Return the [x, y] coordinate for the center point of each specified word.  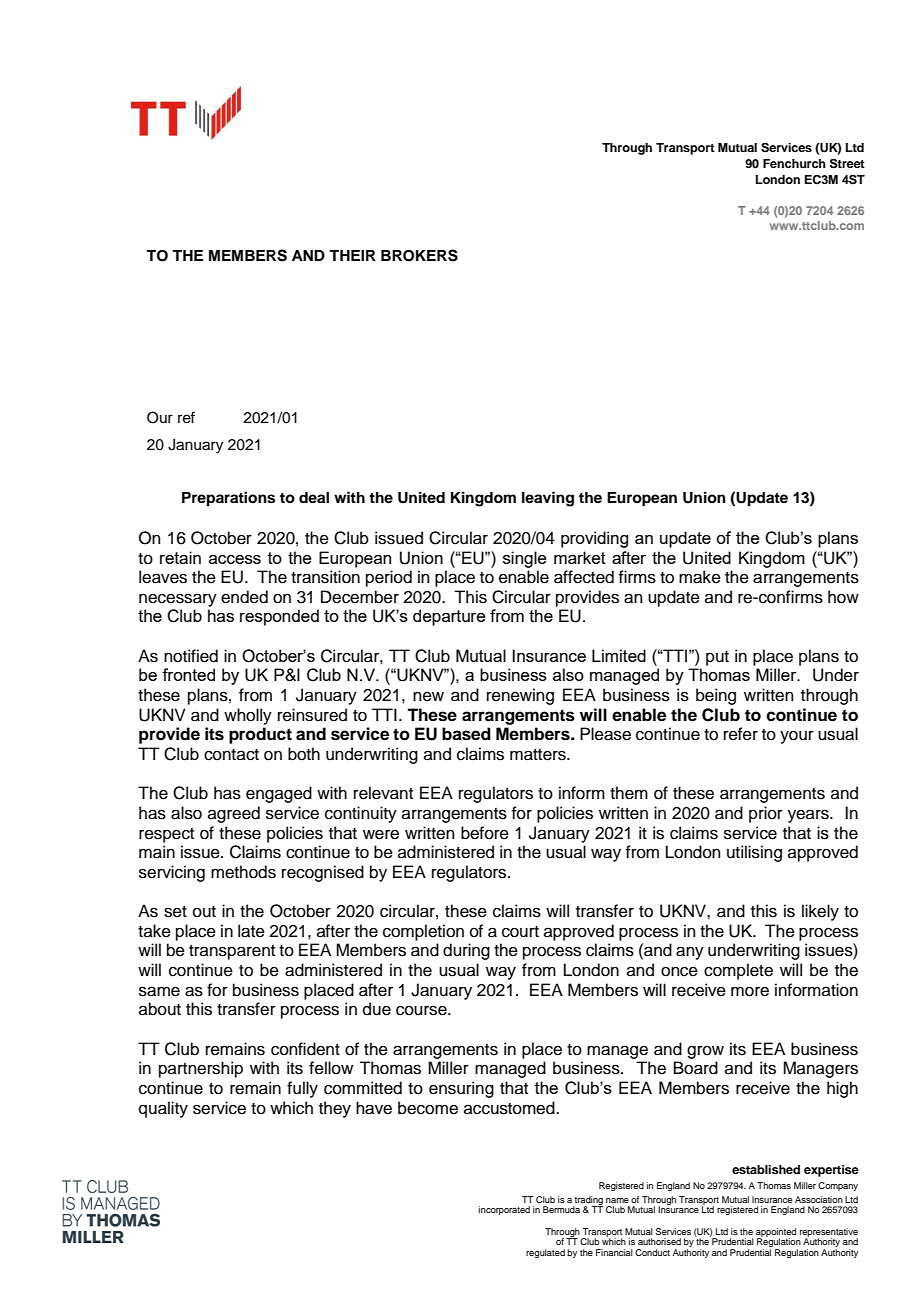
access [235, 559]
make [700, 577]
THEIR [352, 255]
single [525, 559]
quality [163, 1109]
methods [243, 872]
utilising [754, 853]
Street [847, 163]
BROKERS [419, 255]
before [485, 833]
